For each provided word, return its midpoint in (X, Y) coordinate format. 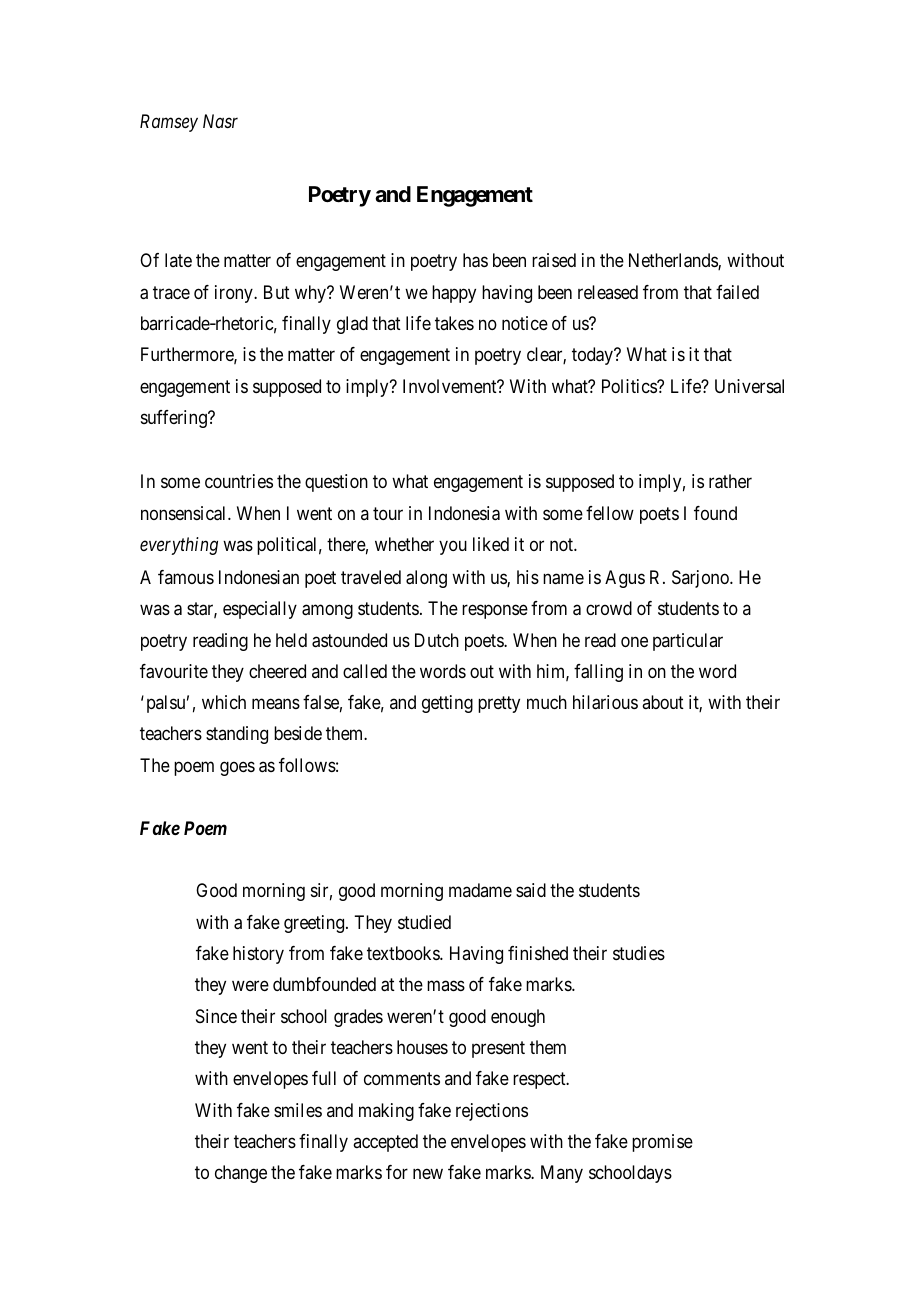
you (453, 547)
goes (237, 768)
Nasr (220, 121)
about (663, 702)
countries (239, 481)
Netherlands (674, 261)
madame (480, 890)
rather (730, 481)
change (241, 1174)
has (475, 260)
